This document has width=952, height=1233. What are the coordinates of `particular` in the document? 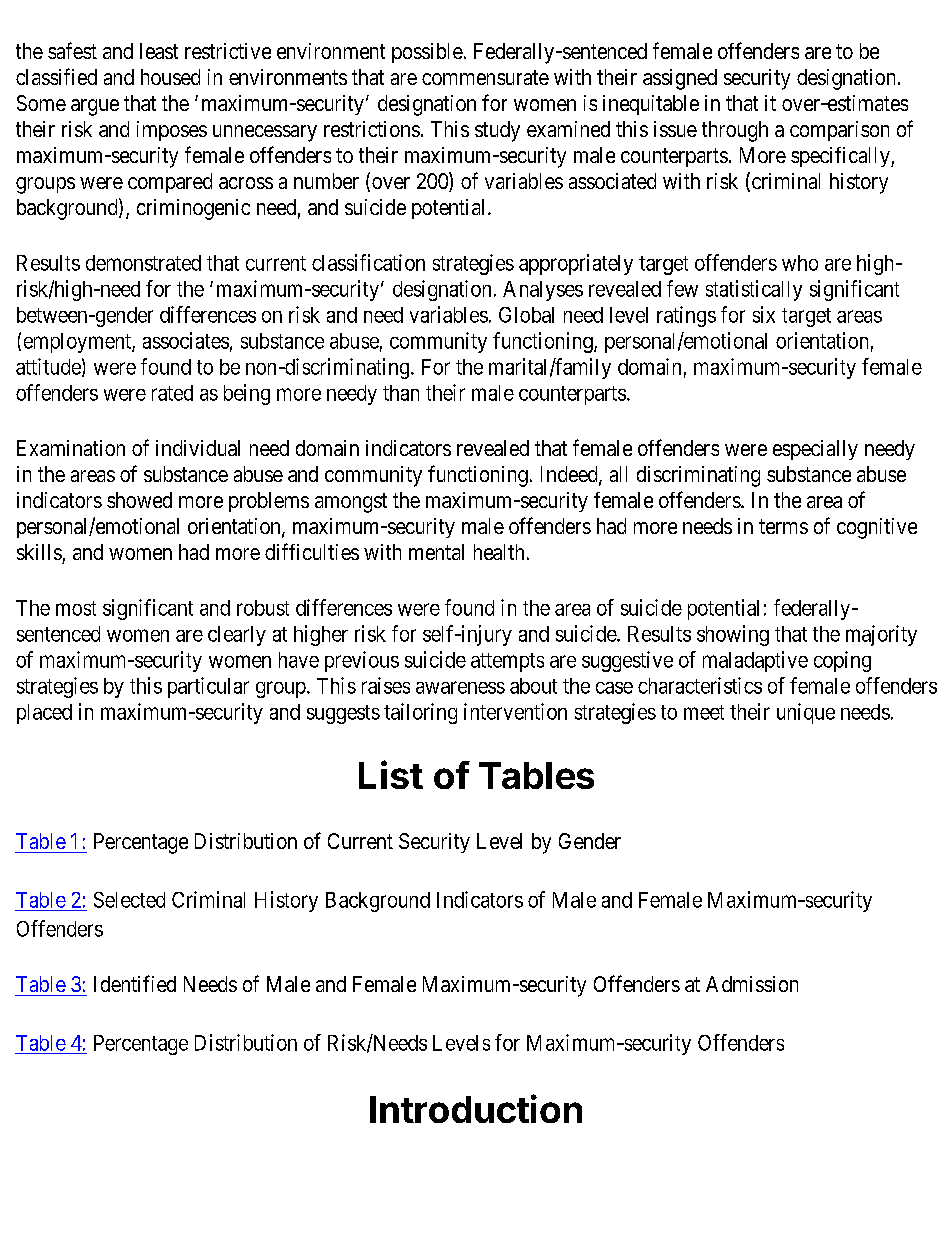 It's located at (208, 687).
